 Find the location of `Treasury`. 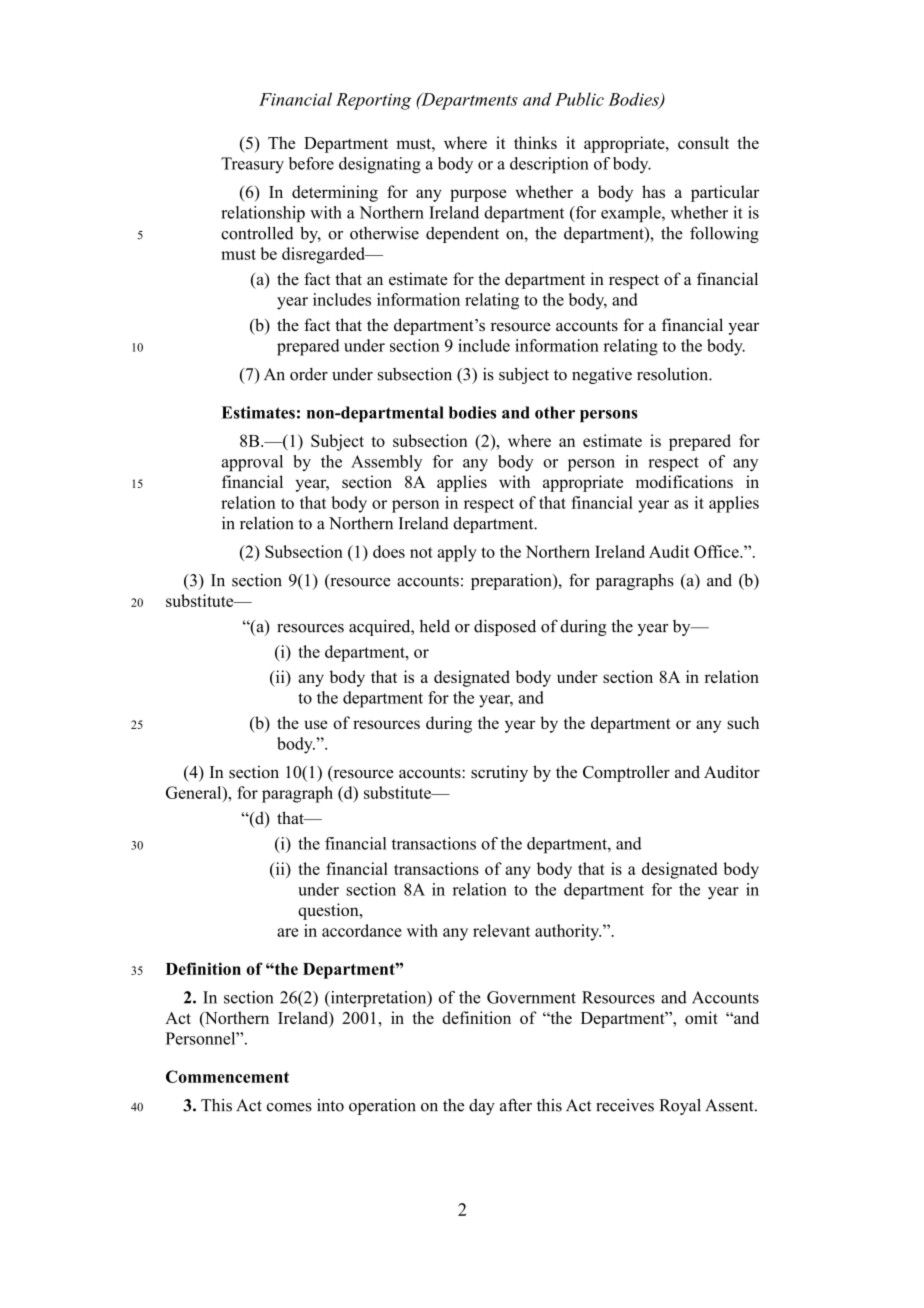

Treasury is located at coordinates (252, 165).
